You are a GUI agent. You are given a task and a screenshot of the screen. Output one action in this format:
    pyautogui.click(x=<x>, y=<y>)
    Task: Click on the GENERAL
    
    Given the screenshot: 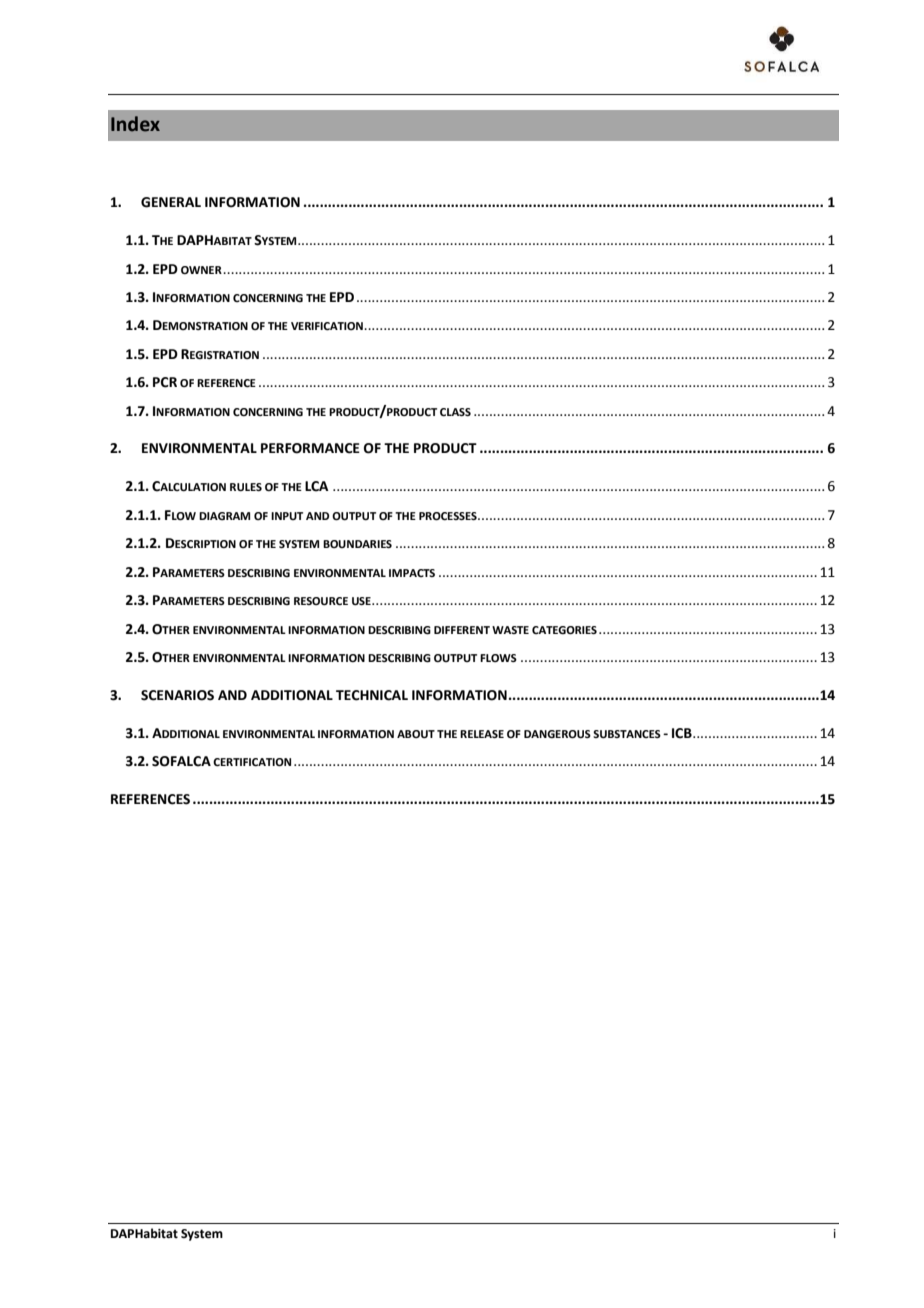 What is the action you would take?
    pyautogui.click(x=171, y=202)
